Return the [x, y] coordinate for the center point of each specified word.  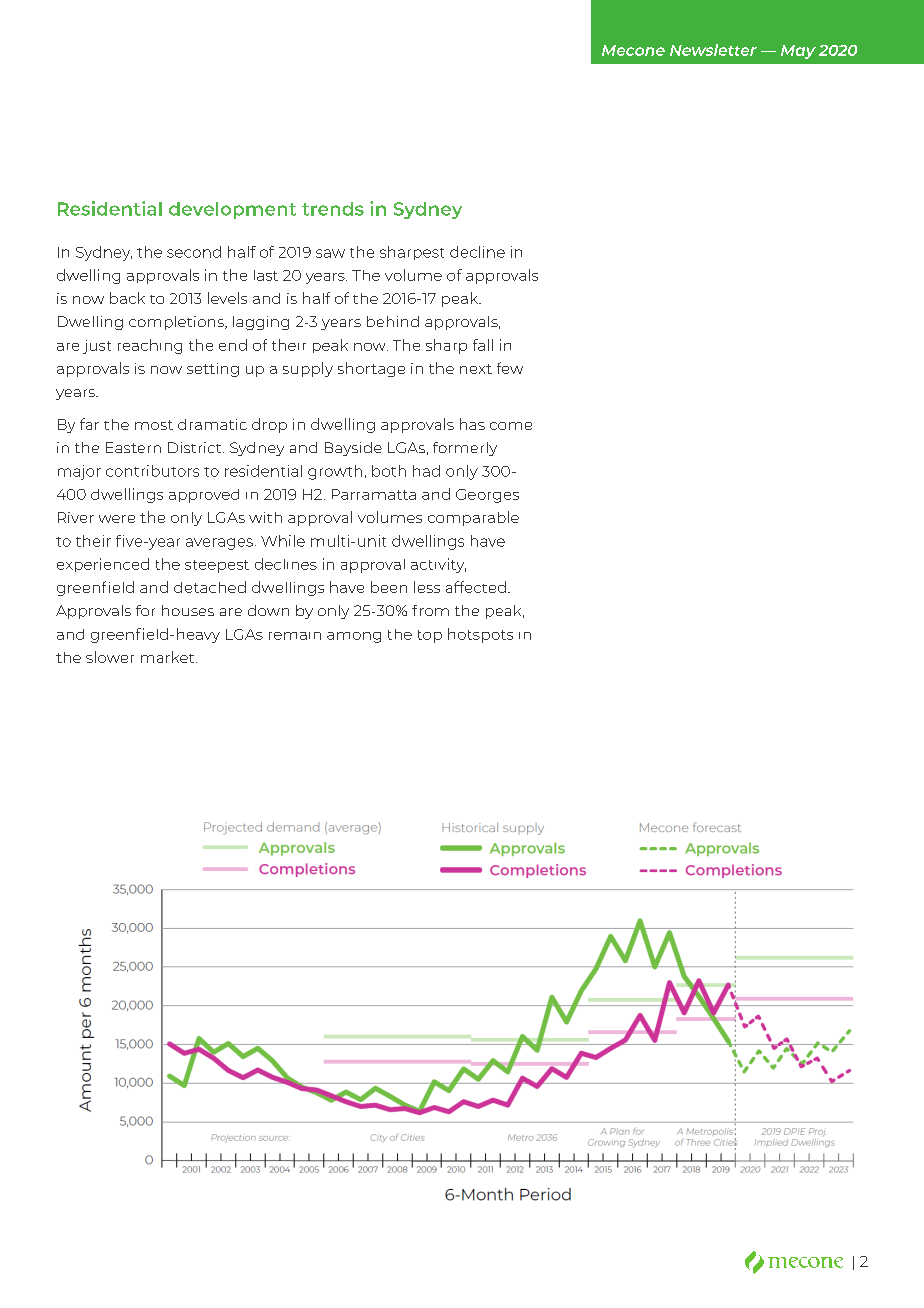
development [232, 210]
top [430, 636]
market [169, 657]
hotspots [480, 635]
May [798, 52]
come [511, 426]
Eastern [133, 447]
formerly [465, 449]
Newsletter [713, 50]
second [194, 252]
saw [330, 253]
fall [483, 345]
